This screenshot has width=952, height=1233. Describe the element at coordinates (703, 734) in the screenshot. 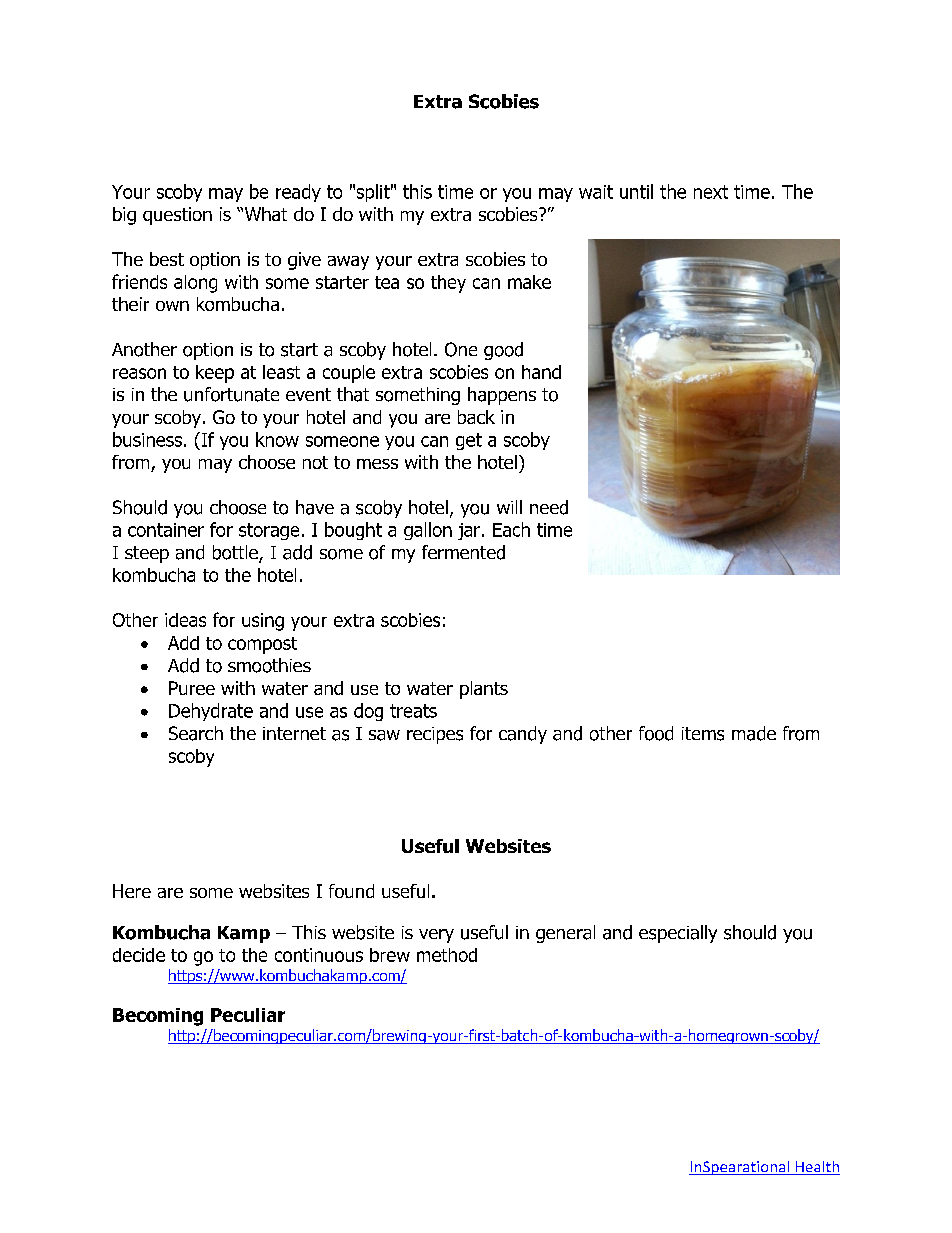

I see `items` at that location.
